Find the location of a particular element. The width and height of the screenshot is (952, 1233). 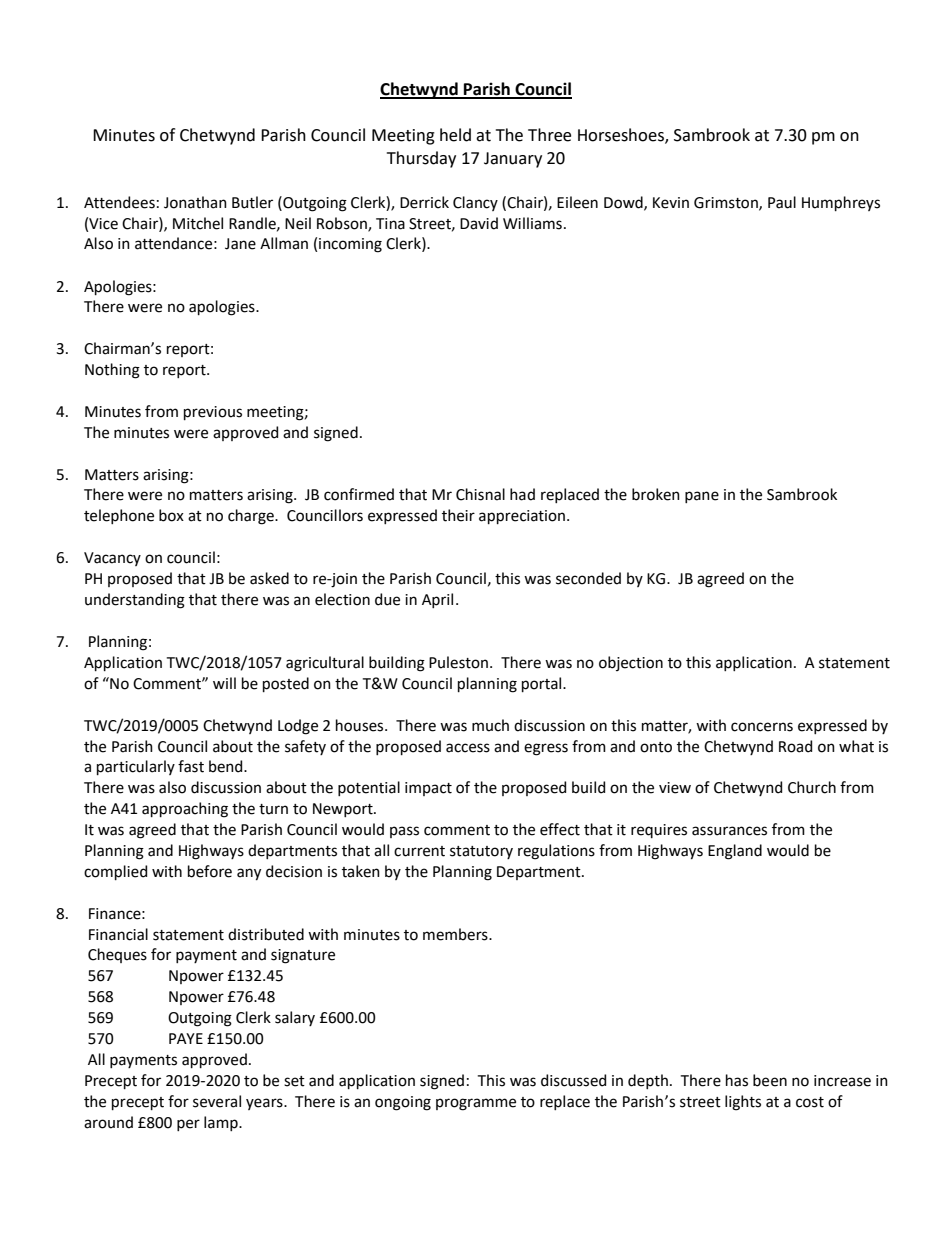

programme is located at coordinates (476, 1104).
